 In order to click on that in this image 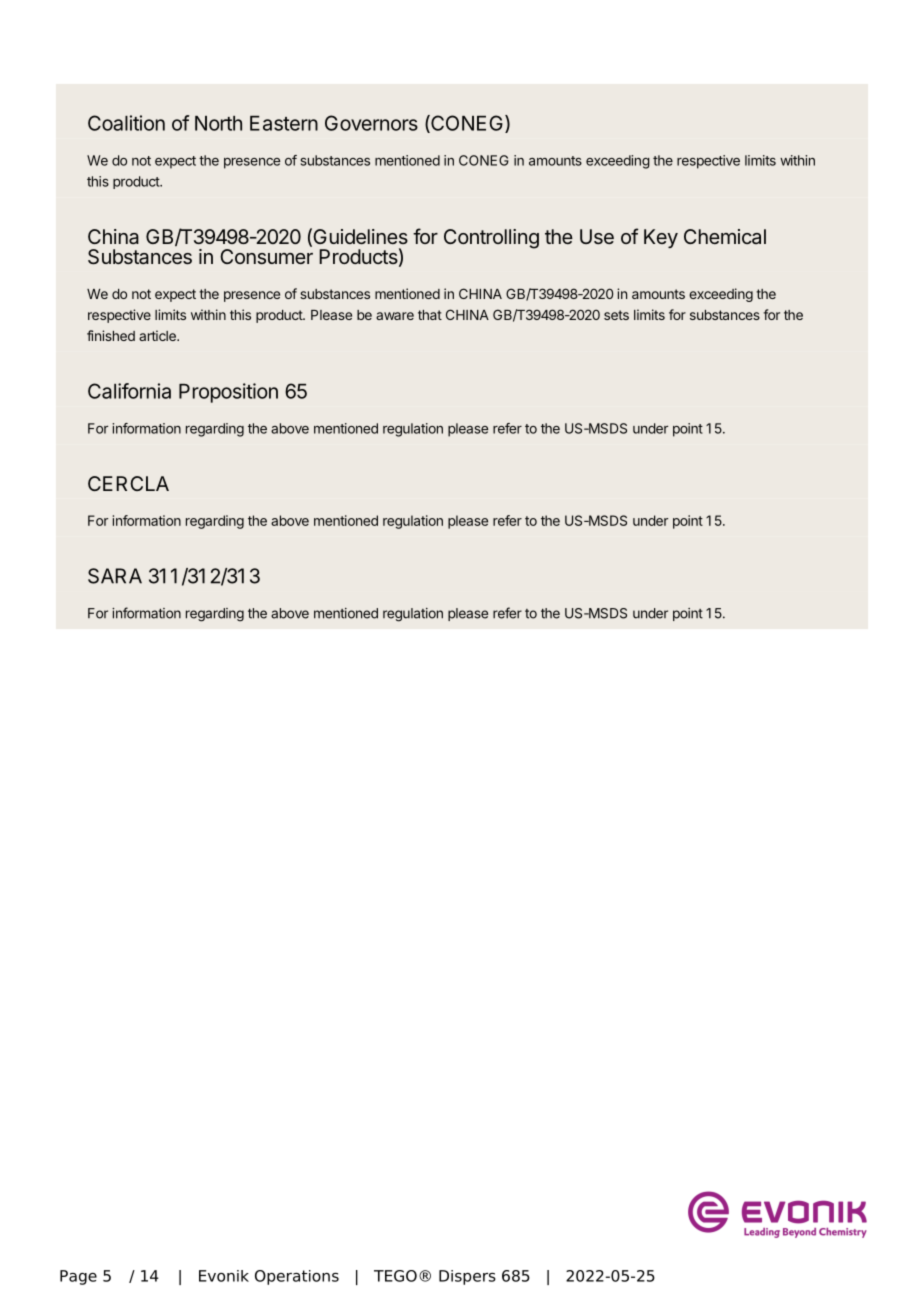, I will do `click(430, 315)`.
